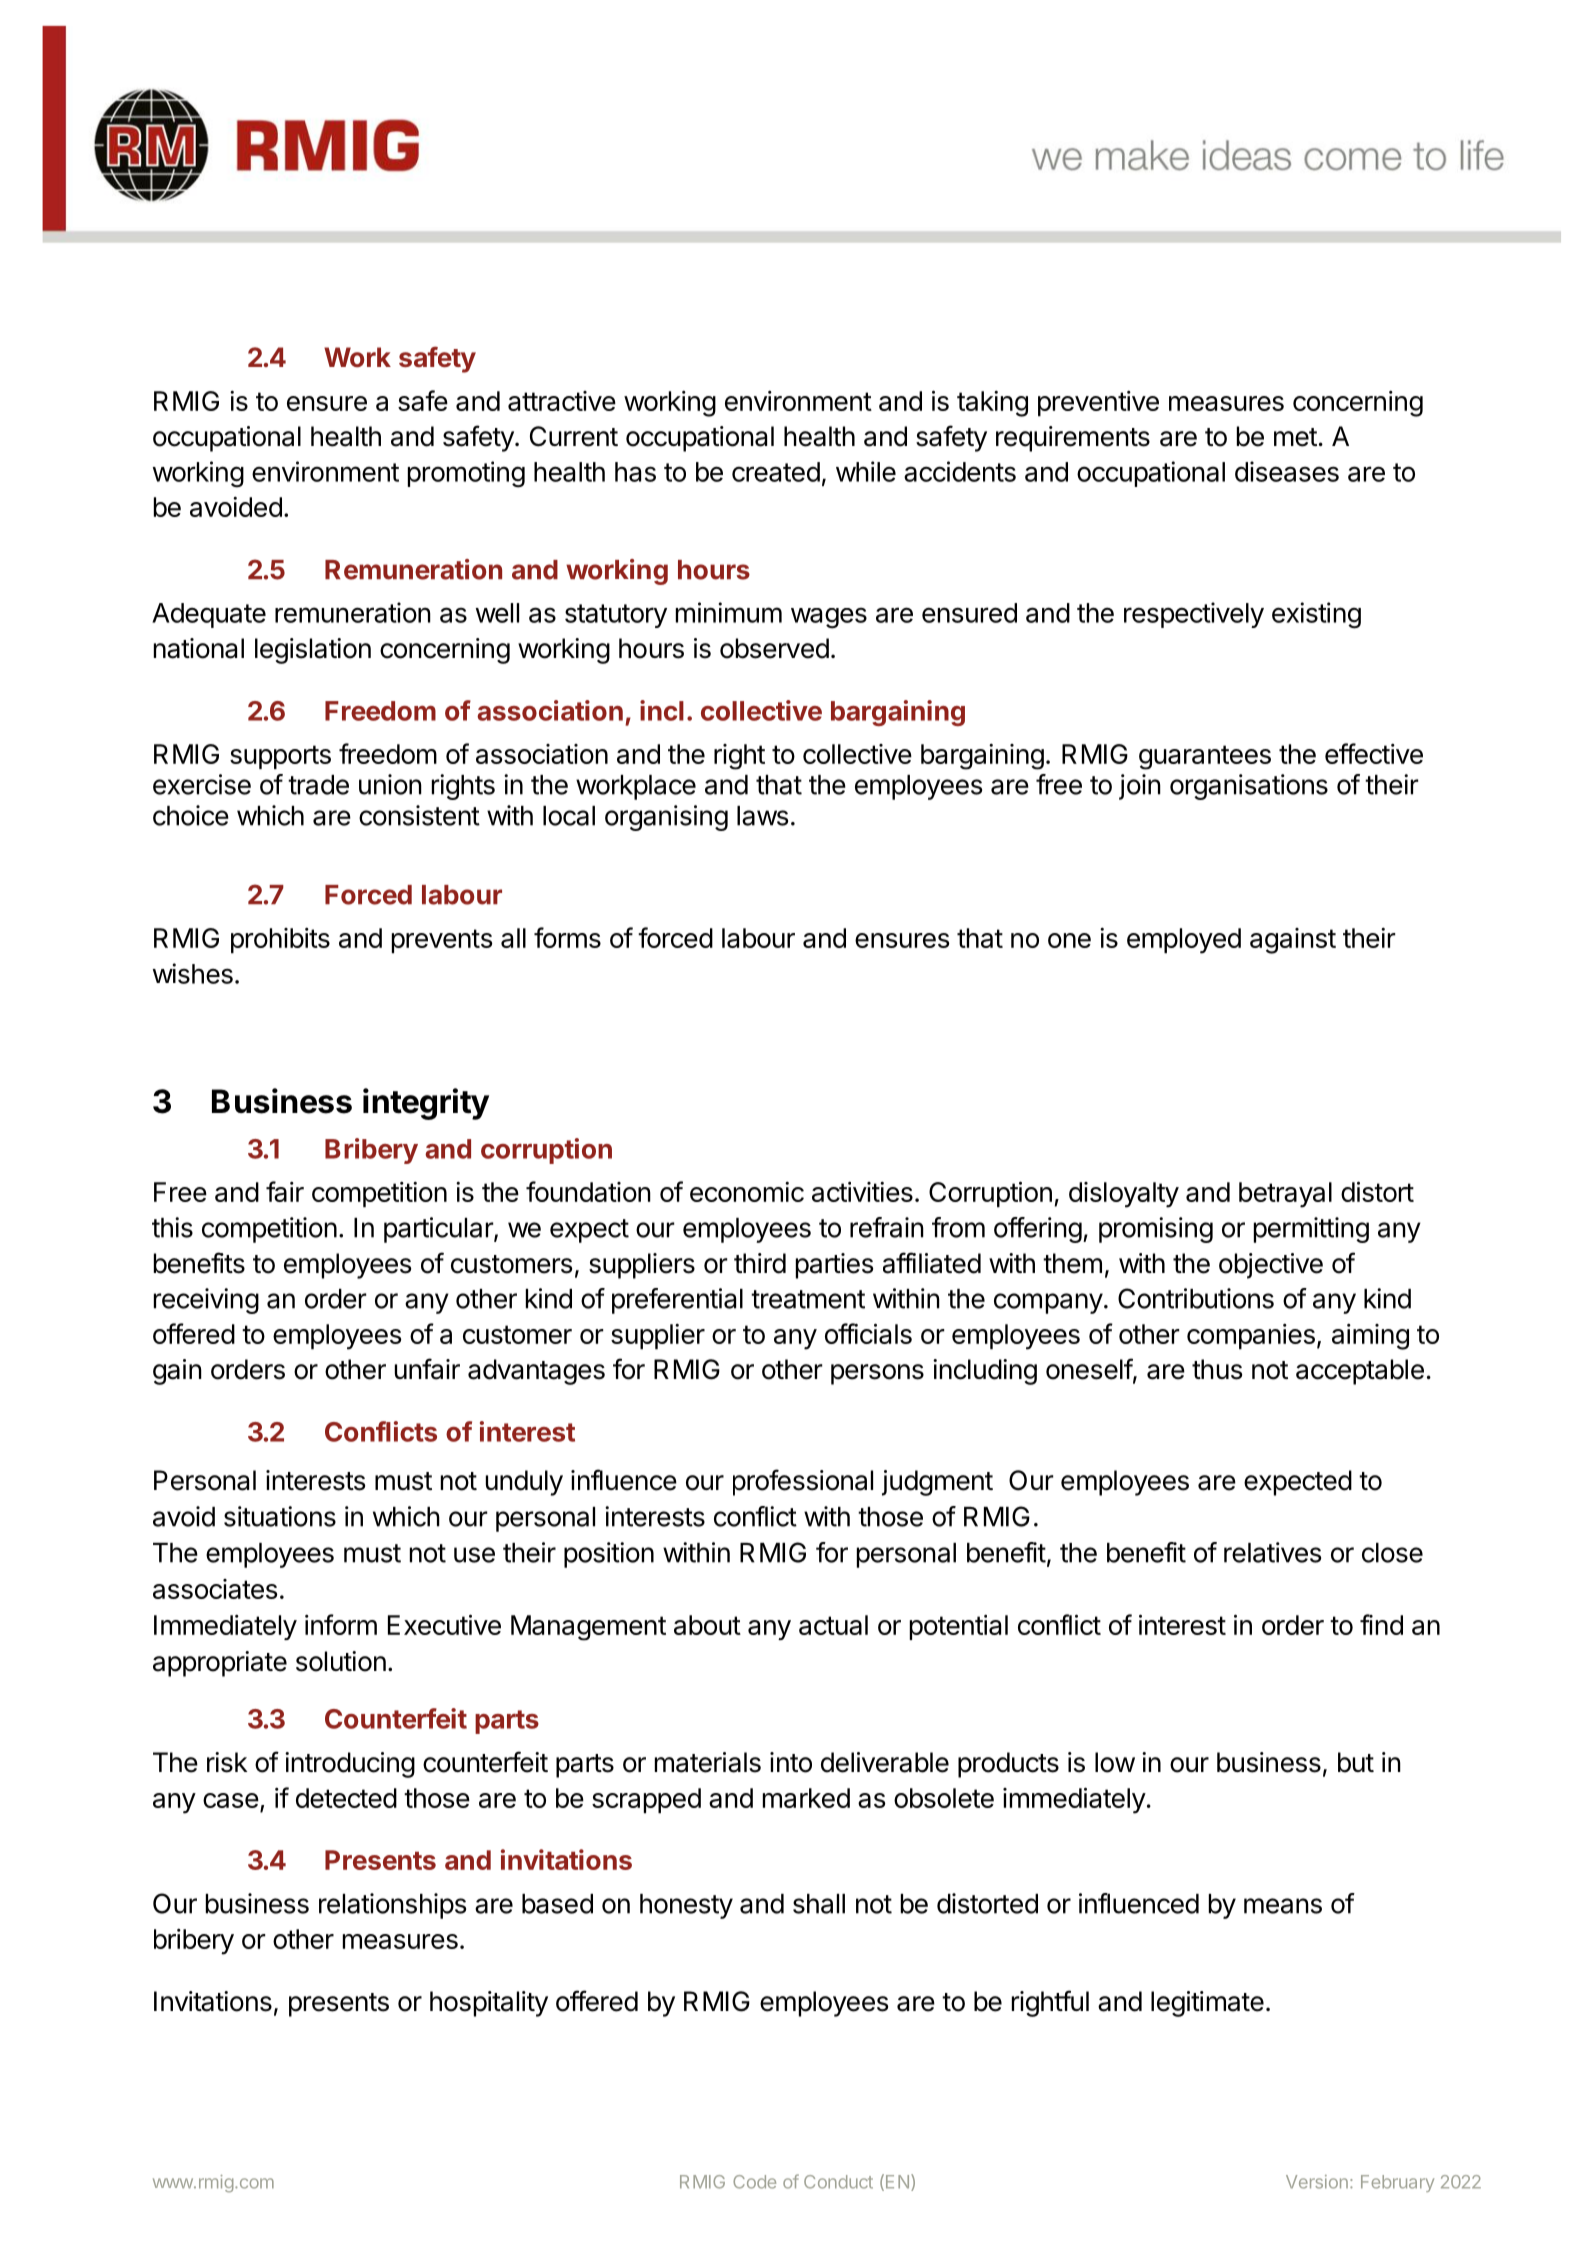  What do you see at coordinates (754, 2182) in the screenshot?
I see `Code` at bounding box center [754, 2182].
